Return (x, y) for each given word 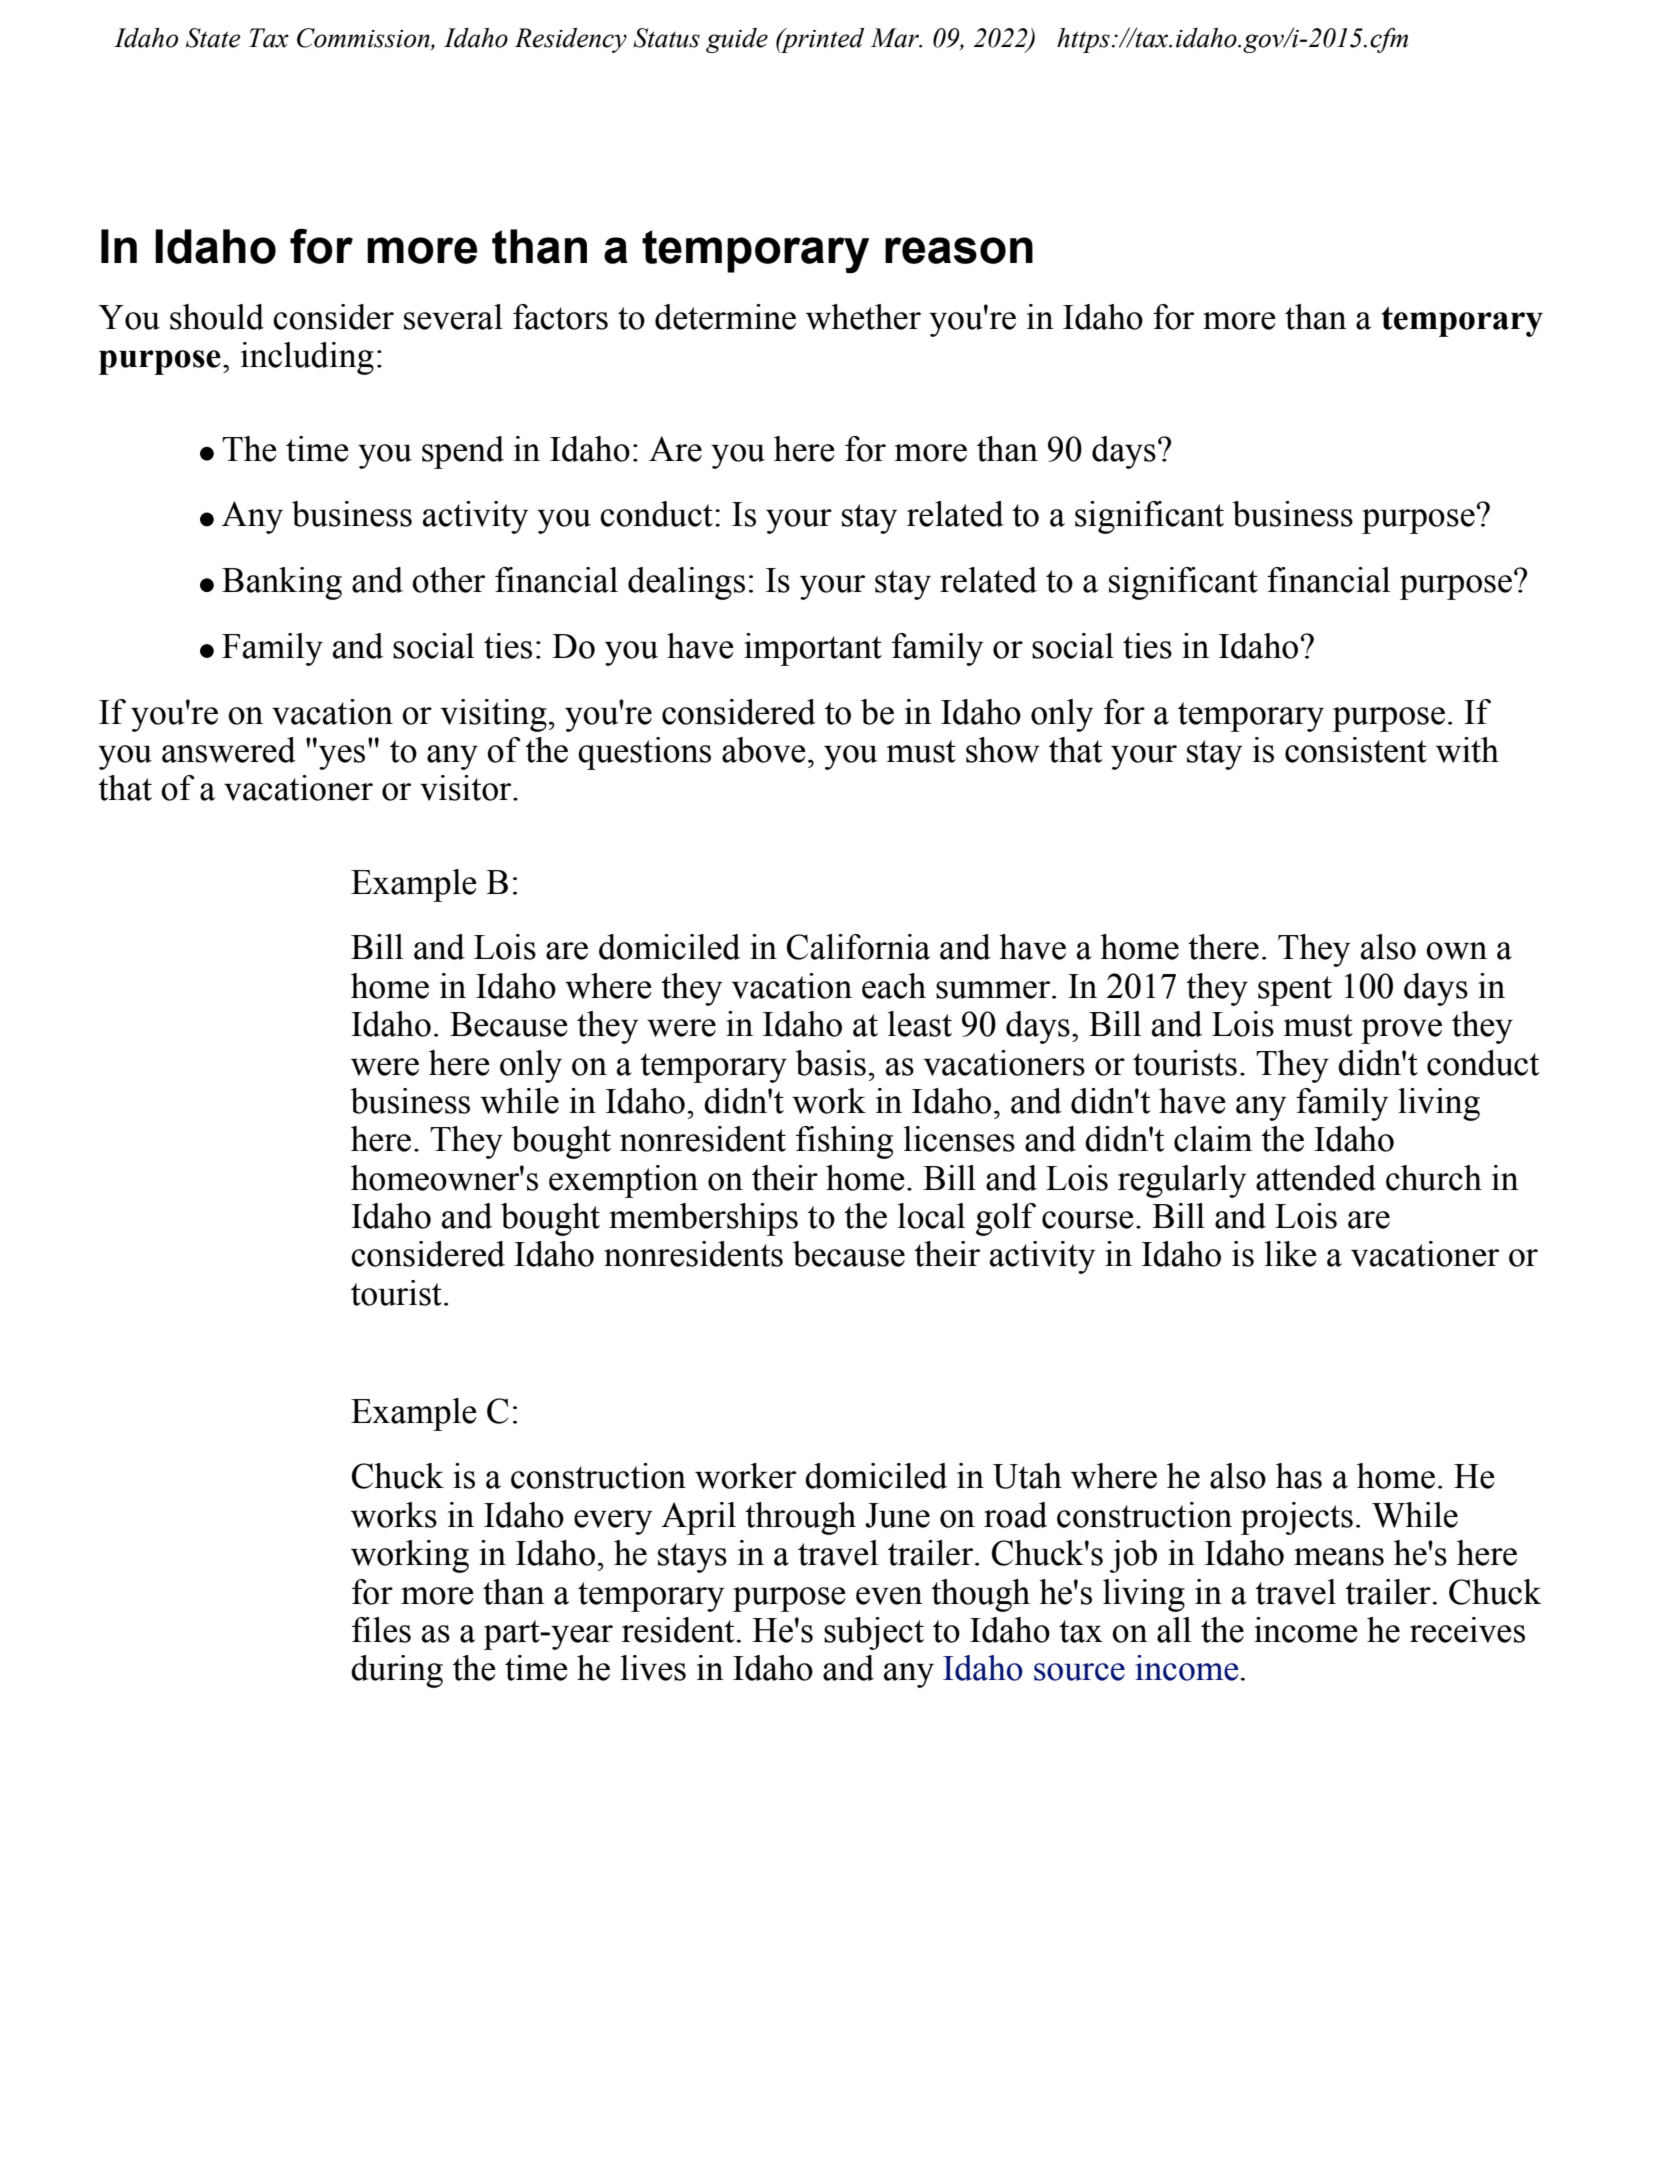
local (931, 1216)
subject (874, 1633)
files (381, 1630)
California (858, 947)
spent (1295, 991)
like (1291, 1254)
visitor (467, 788)
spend (463, 452)
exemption (623, 1181)
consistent (1356, 750)
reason (959, 250)
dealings (686, 583)
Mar (895, 38)
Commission (364, 38)
